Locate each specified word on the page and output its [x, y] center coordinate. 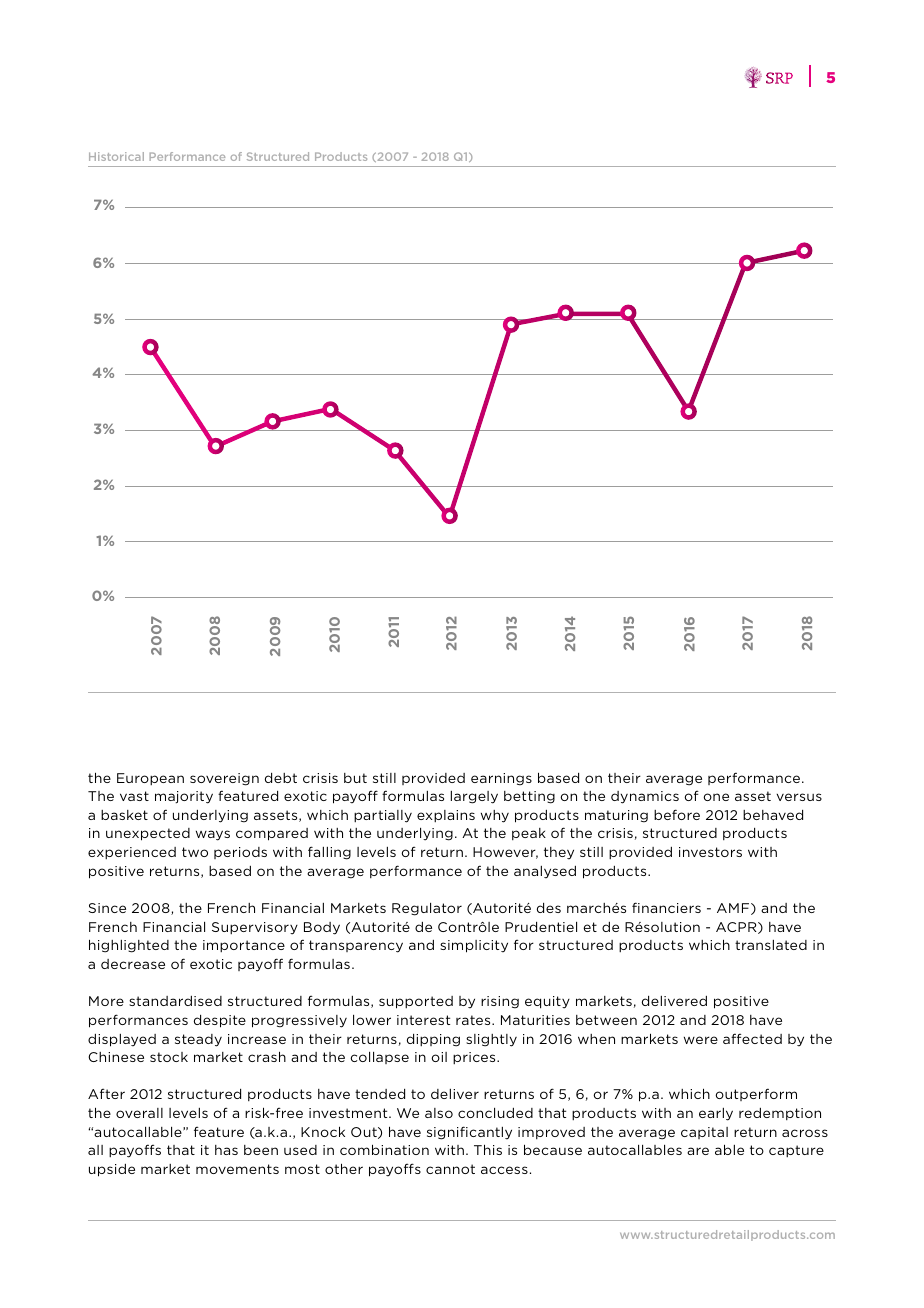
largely [474, 797]
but [355, 778]
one [716, 797]
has [226, 1150]
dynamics [645, 797]
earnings [501, 779]
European [150, 779]
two [195, 852]
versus [799, 797]
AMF [734, 909]
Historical [116, 156]
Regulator [427, 909]
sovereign [224, 779]
